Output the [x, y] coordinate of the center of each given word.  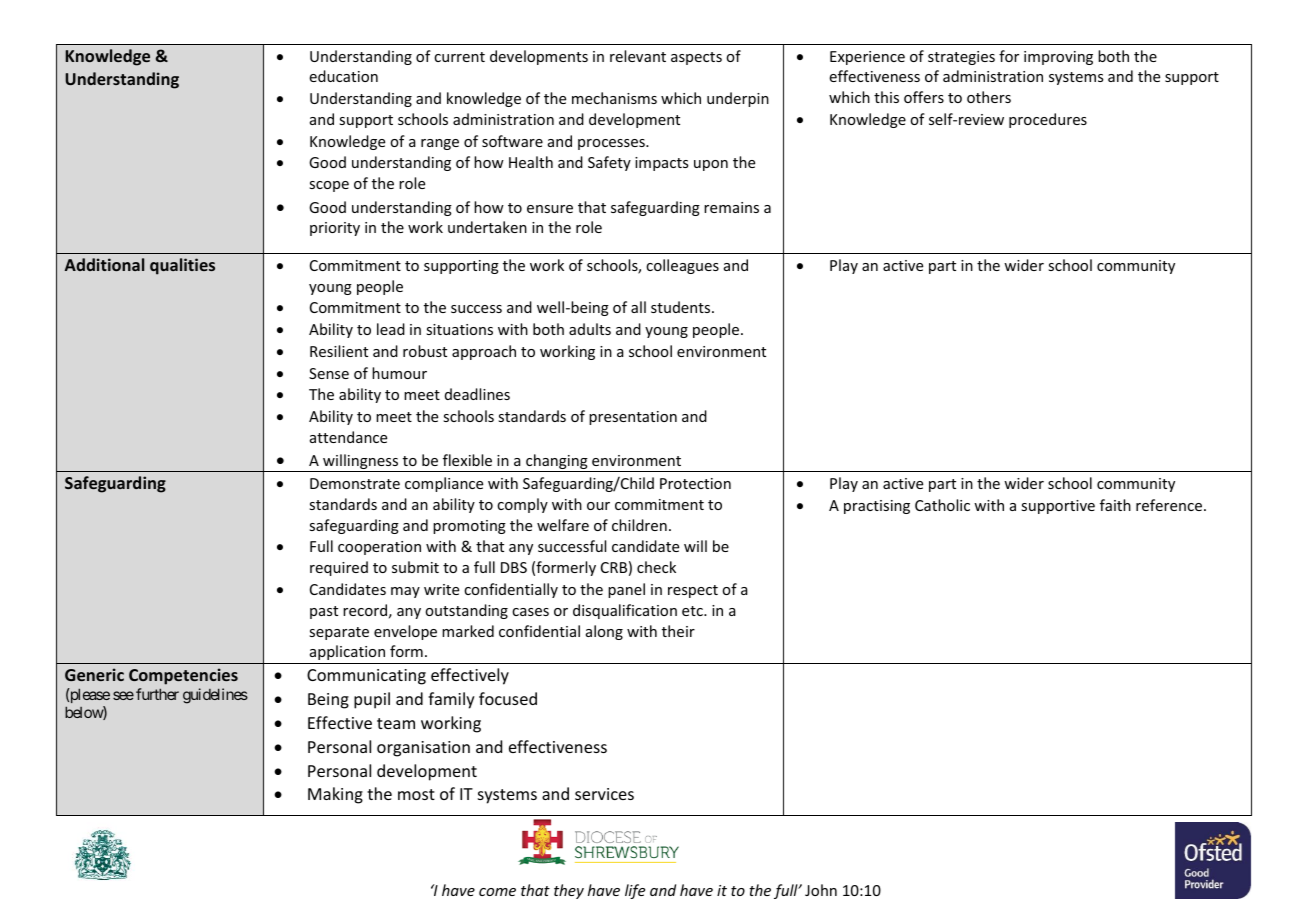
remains [731, 207]
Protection [695, 483]
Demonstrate [355, 483]
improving [1058, 58]
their [678, 631]
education [343, 76]
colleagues [682, 266]
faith [1115, 505]
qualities [182, 266]
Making [335, 795]
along [604, 632]
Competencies [183, 676]
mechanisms [614, 98]
